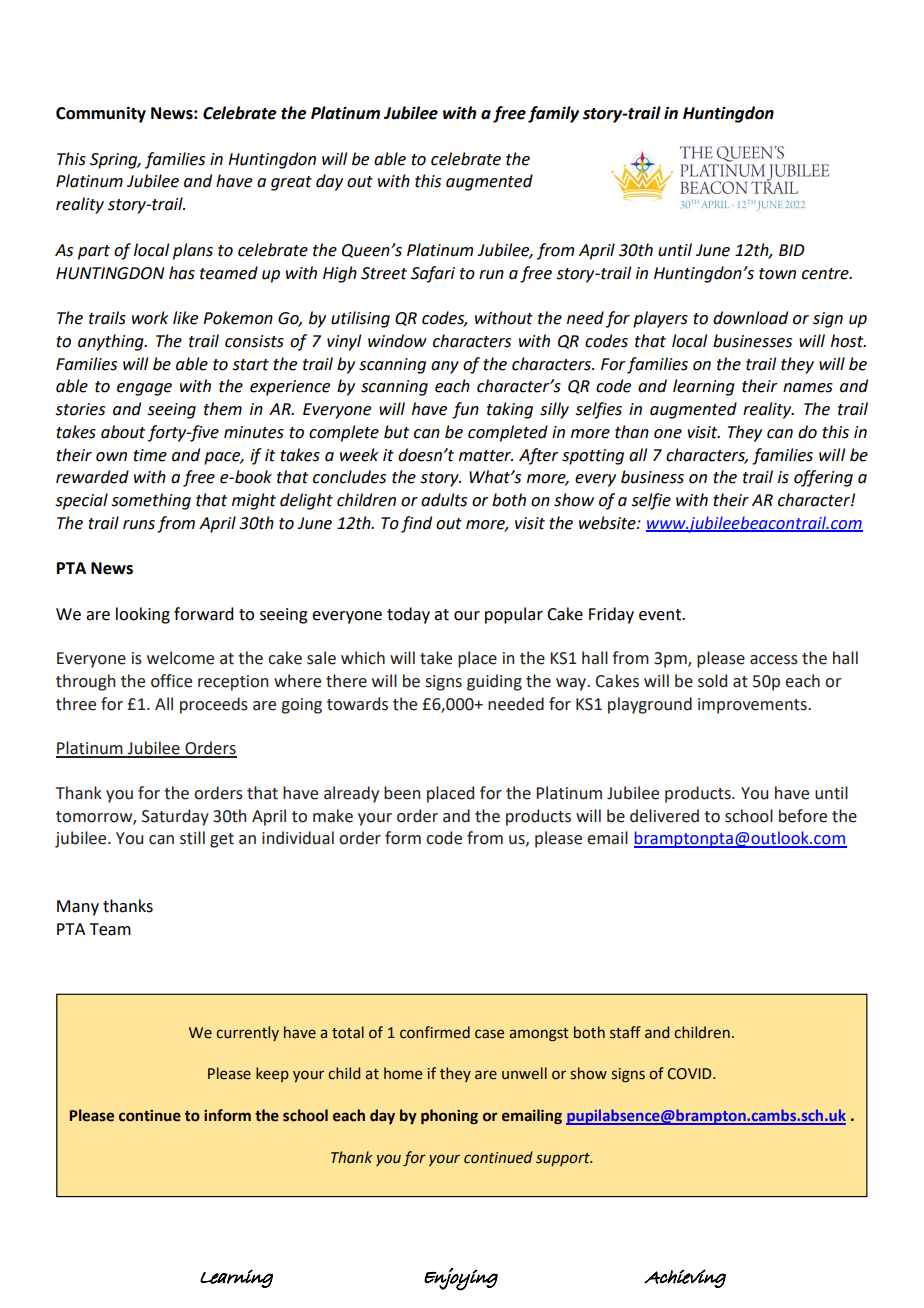  What do you see at coordinates (691, 1074) in the document?
I see `COVID` at bounding box center [691, 1074].
